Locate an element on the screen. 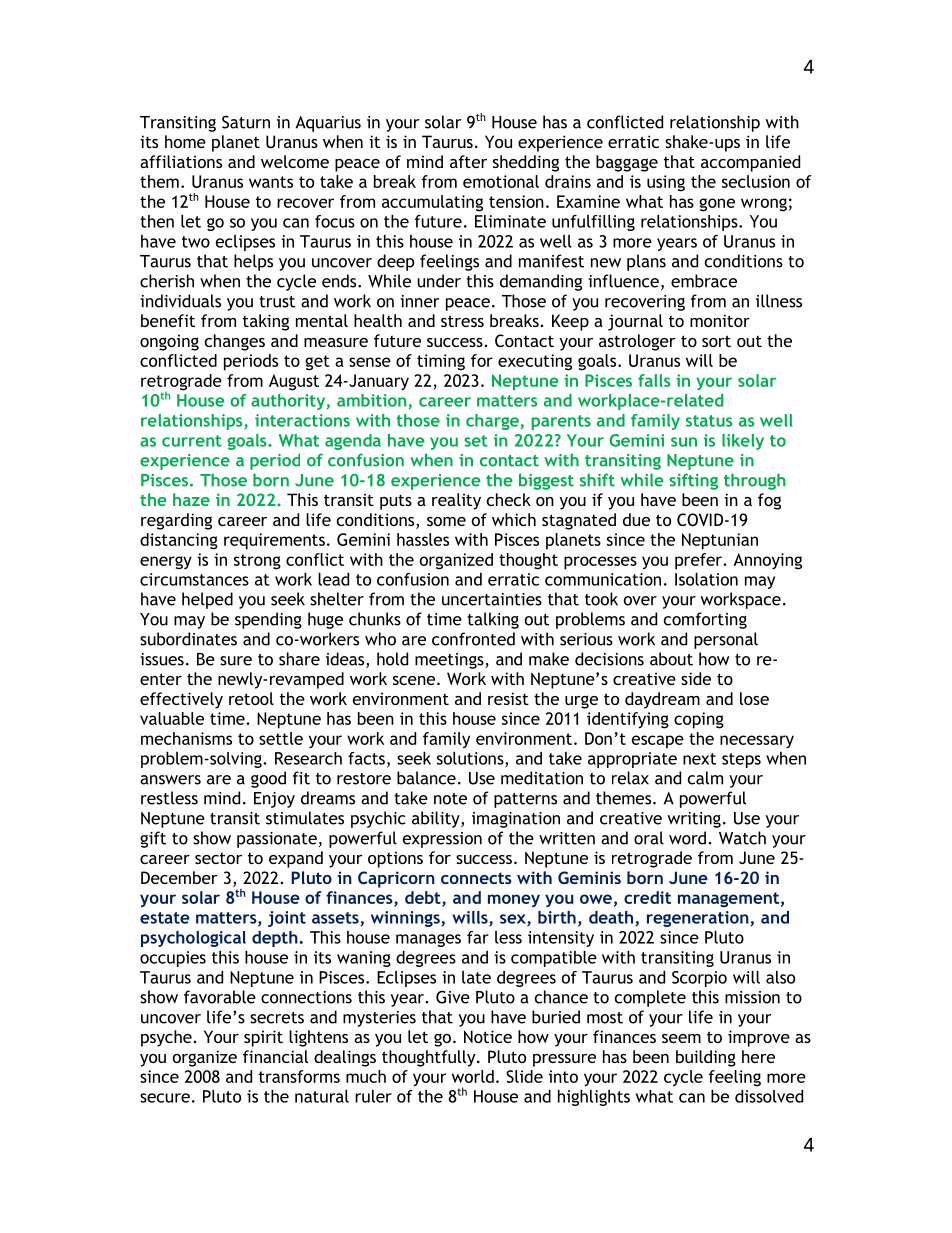  financial is located at coordinates (275, 1056).
